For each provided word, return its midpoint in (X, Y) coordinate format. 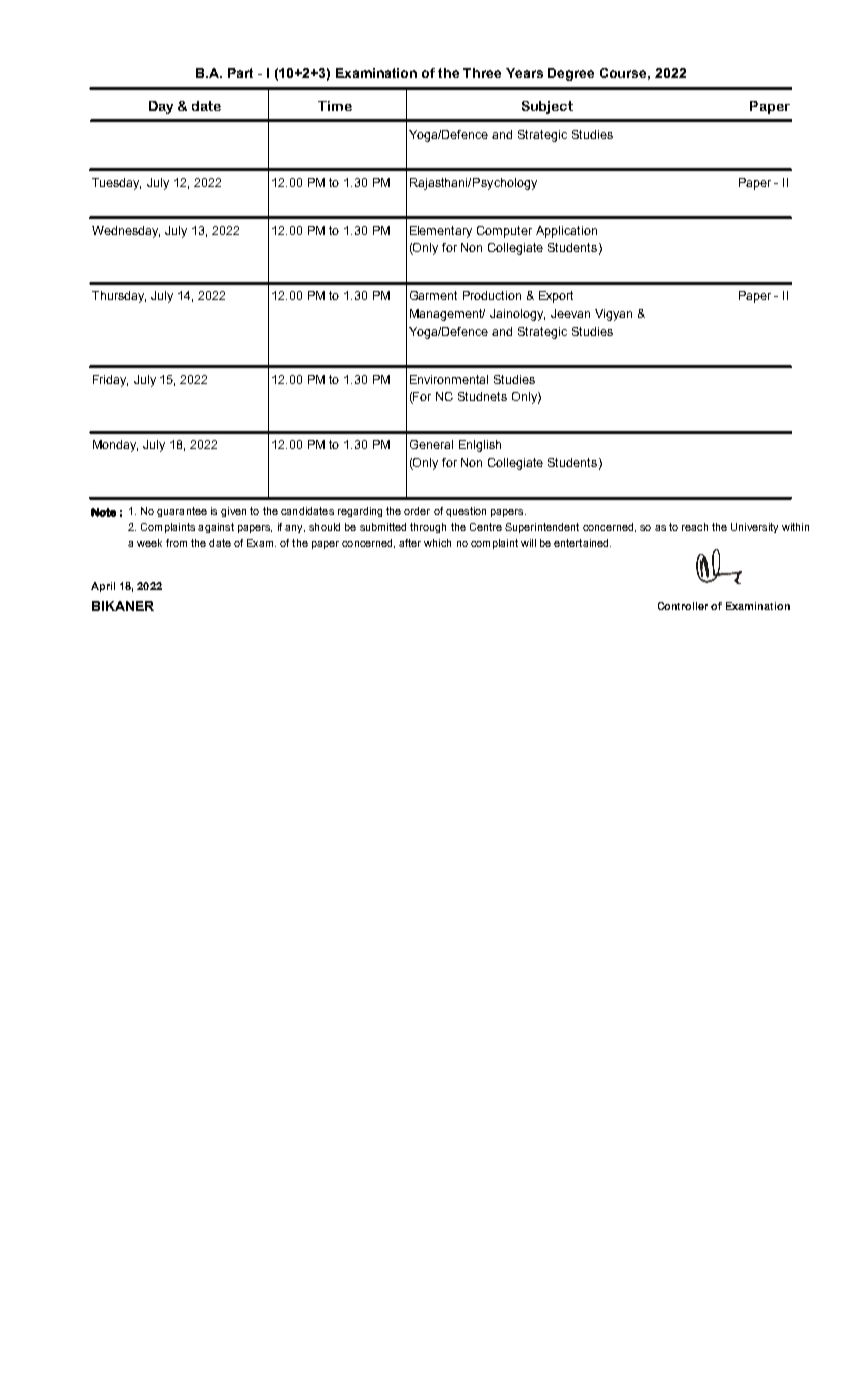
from (176, 543)
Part (240, 73)
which (437, 543)
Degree (571, 74)
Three (482, 73)
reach (695, 527)
